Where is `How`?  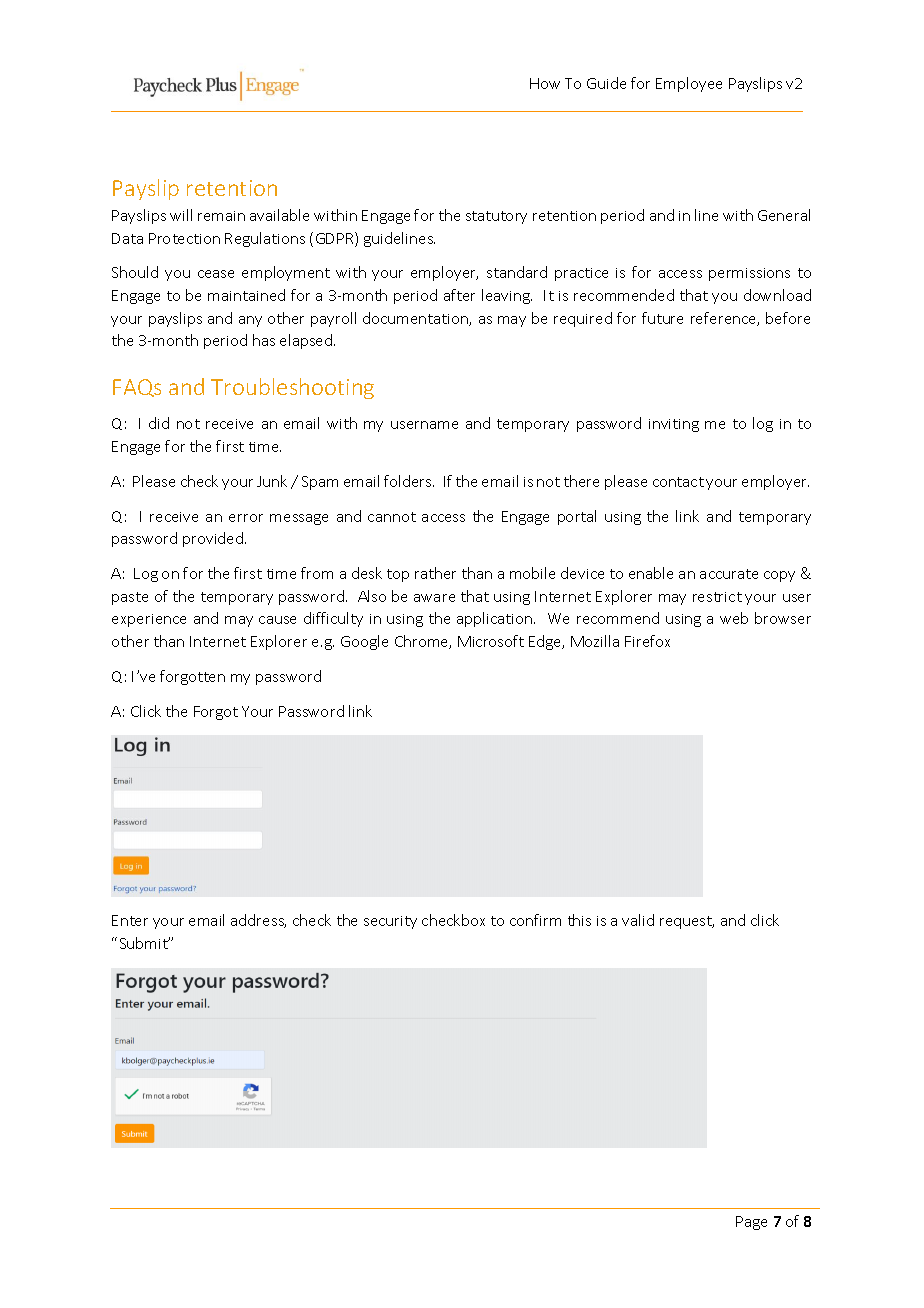 How is located at coordinates (545, 83).
